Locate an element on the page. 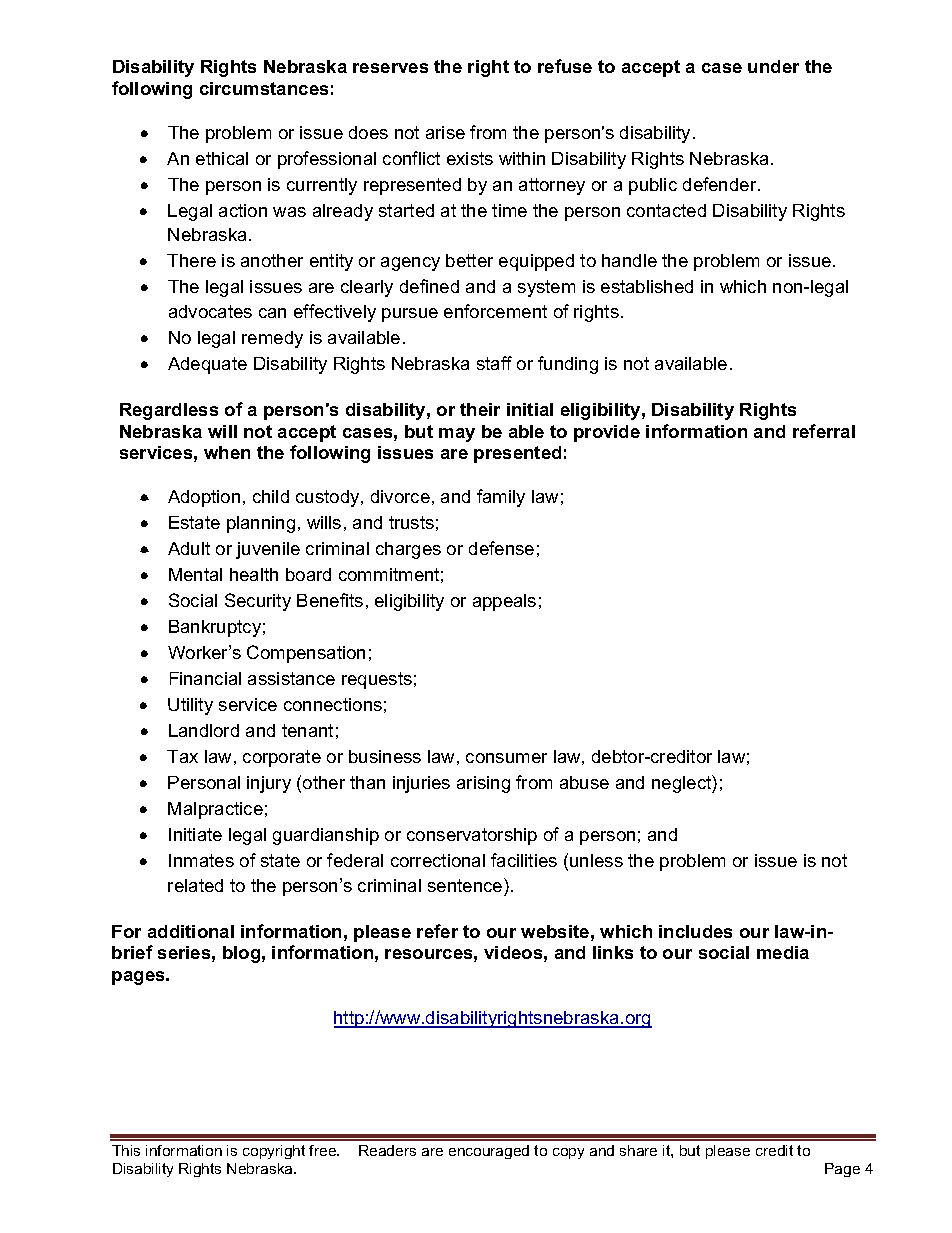 Image resolution: width=952 pixels, height=1233 pixels. appeals is located at coordinates (504, 602).
